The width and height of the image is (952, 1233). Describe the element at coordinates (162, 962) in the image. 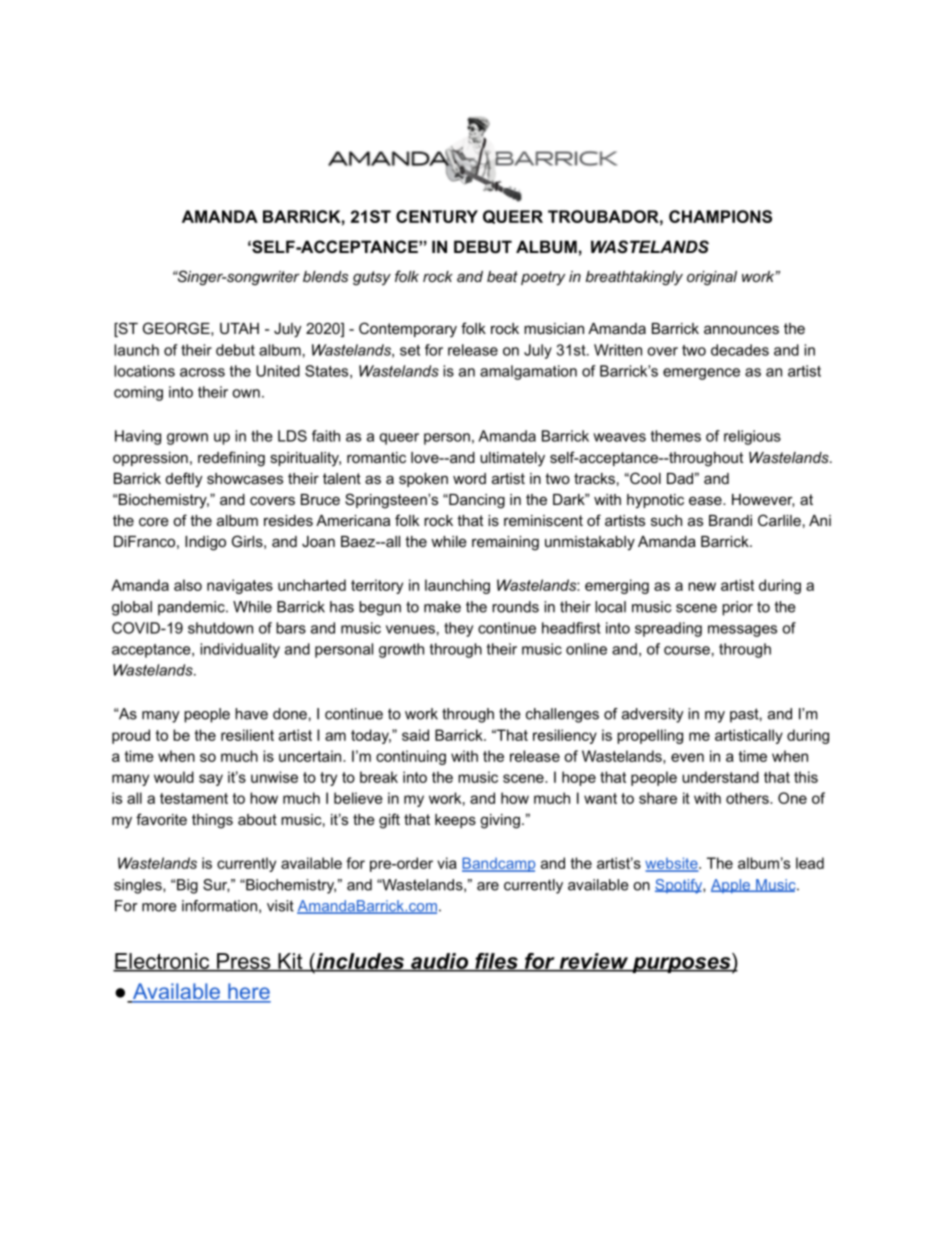

I see `Electronic` at that location.
